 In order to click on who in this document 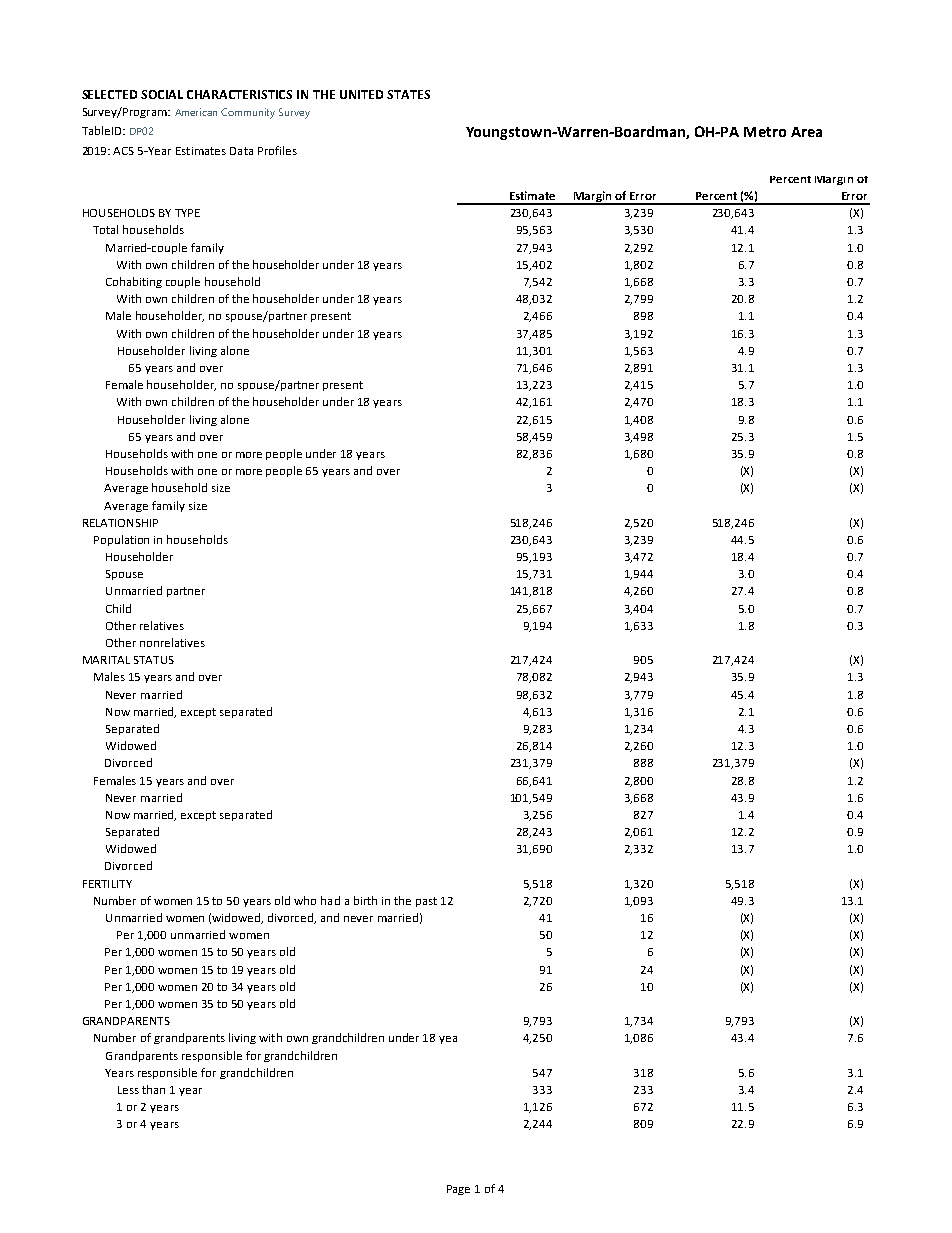, I will do `click(305, 900)`.
